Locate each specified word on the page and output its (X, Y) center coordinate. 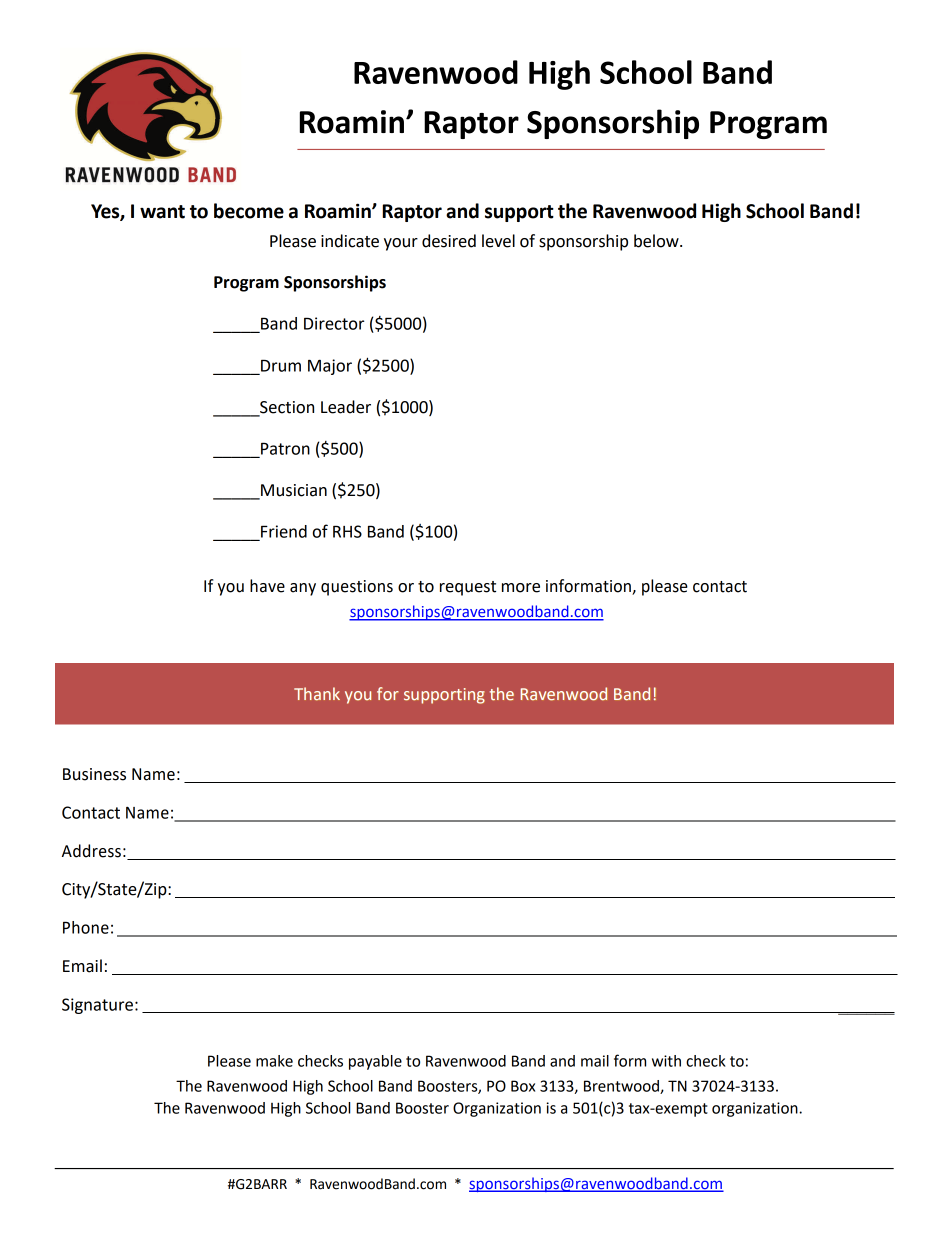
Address (91, 851)
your (401, 244)
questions (357, 588)
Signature (97, 1006)
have (267, 586)
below (657, 241)
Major (330, 367)
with (666, 1061)
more (521, 588)
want (162, 212)
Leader (346, 407)
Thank (317, 693)
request (468, 588)
